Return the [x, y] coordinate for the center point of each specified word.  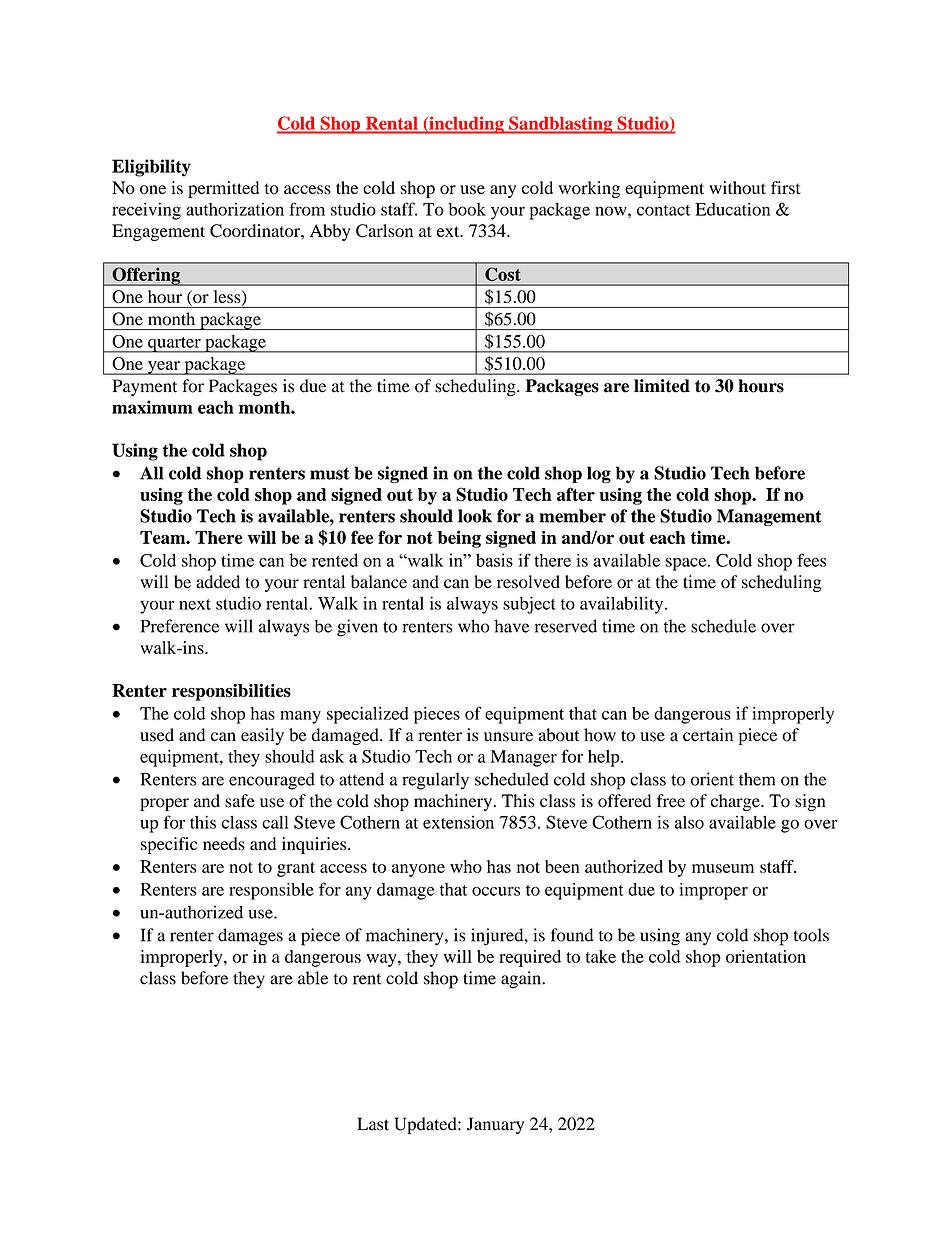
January [495, 1125]
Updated [426, 1125]
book [467, 209]
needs [224, 843]
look [475, 516]
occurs [496, 891]
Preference [180, 626]
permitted [223, 189]
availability [623, 605]
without [737, 188]
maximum [152, 407]
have [512, 626]
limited [662, 386]
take [601, 956]
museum [723, 868]
